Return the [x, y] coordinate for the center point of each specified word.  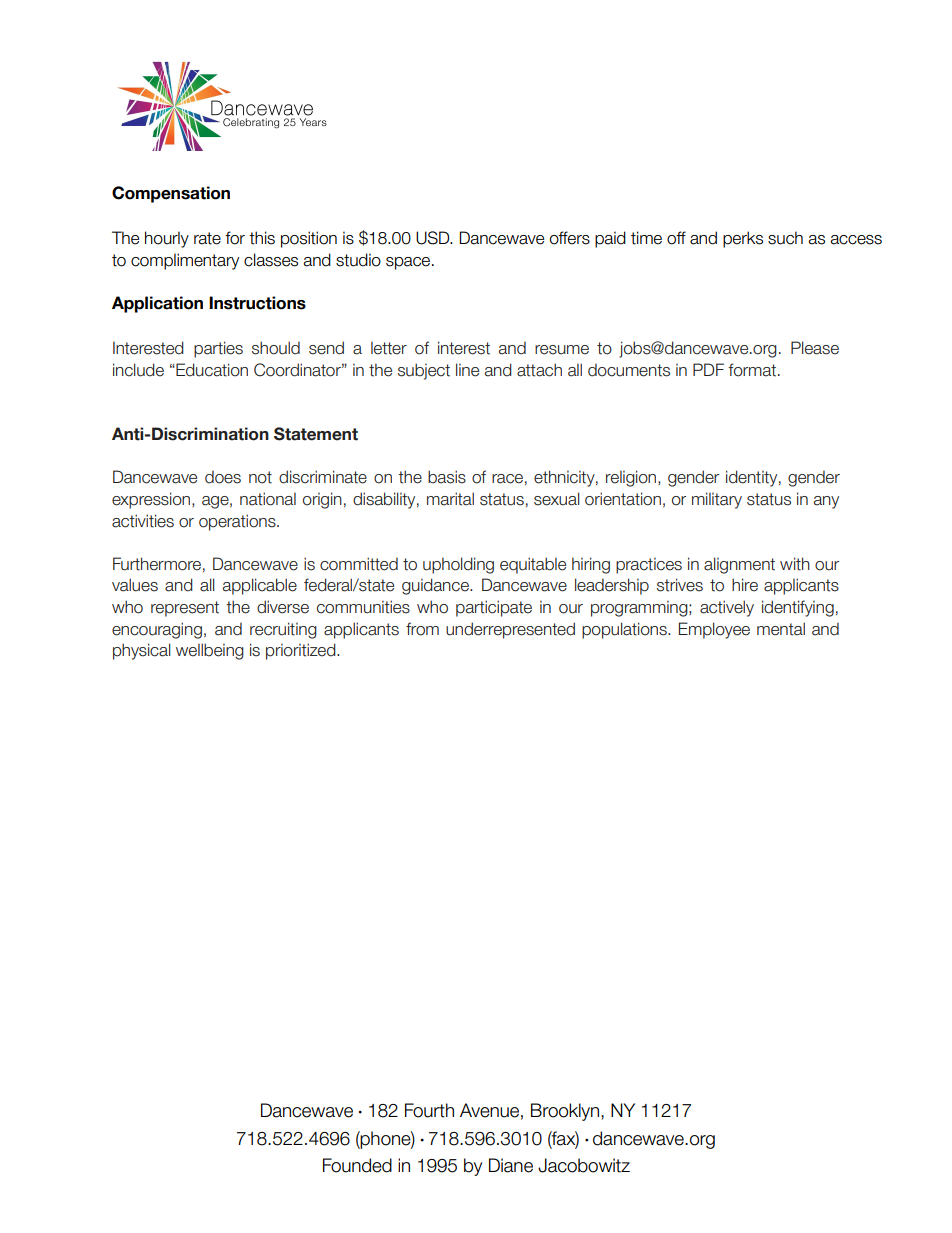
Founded [357, 1165]
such [785, 238]
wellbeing [210, 651]
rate [207, 238]
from [422, 629]
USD [434, 238]
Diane [511, 1165]
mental [781, 629]
